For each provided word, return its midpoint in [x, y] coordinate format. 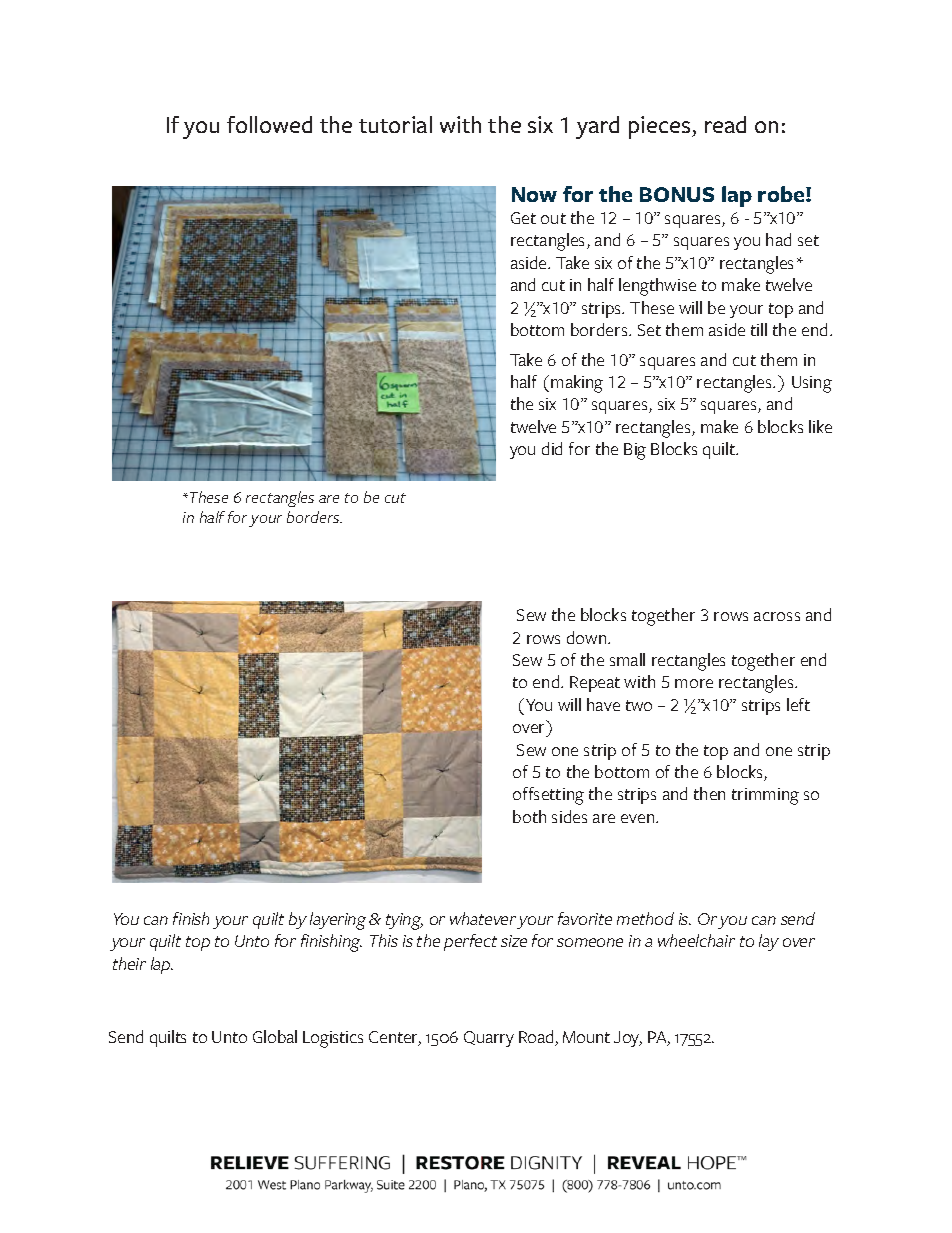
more [694, 683]
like [820, 426]
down [588, 637]
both [529, 816]
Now [534, 194]
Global [275, 1036]
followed [269, 124]
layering [338, 921]
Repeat [595, 684]
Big [635, 451]
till [759, 329]
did [552, 448]
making [577, 384]
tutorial [395, 124]
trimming [765, 796]
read [725, 124]
